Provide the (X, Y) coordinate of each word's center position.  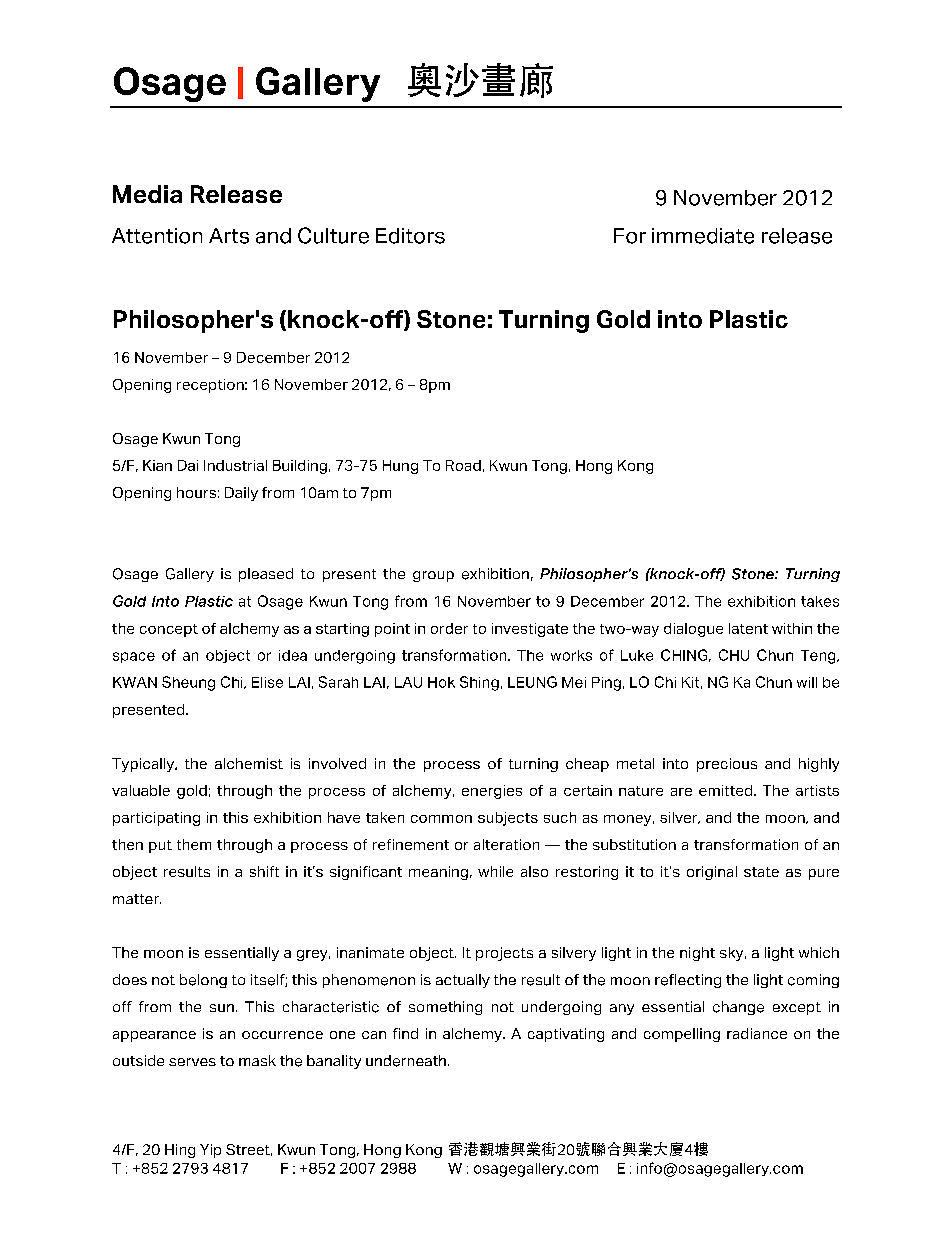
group (433, 576)
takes (820, 601)
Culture (333, 235)
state (761, 872)
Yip (210, 1151)
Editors (410, 236)
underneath (406, 1061)
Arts (229, 236)
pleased (266, 575)
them (194, 844)
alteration (506, 844)
